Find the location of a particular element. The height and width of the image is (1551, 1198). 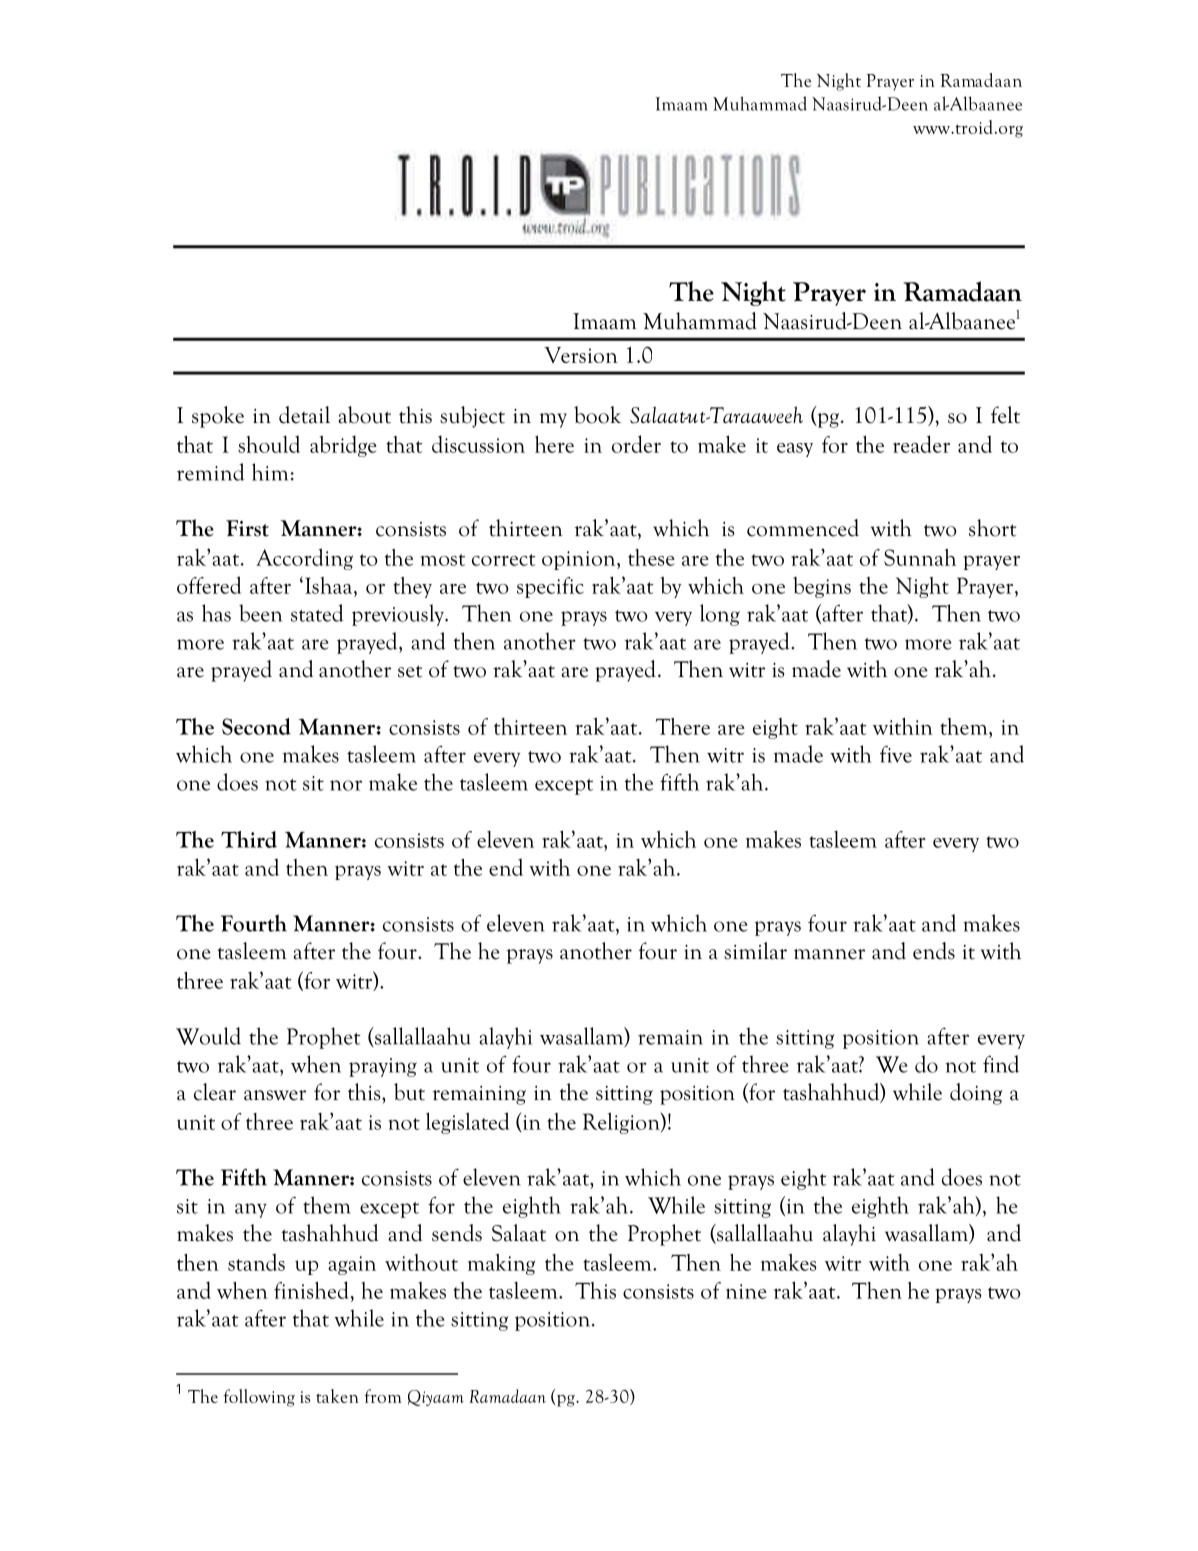

According is located at coordinates (304, 559).
